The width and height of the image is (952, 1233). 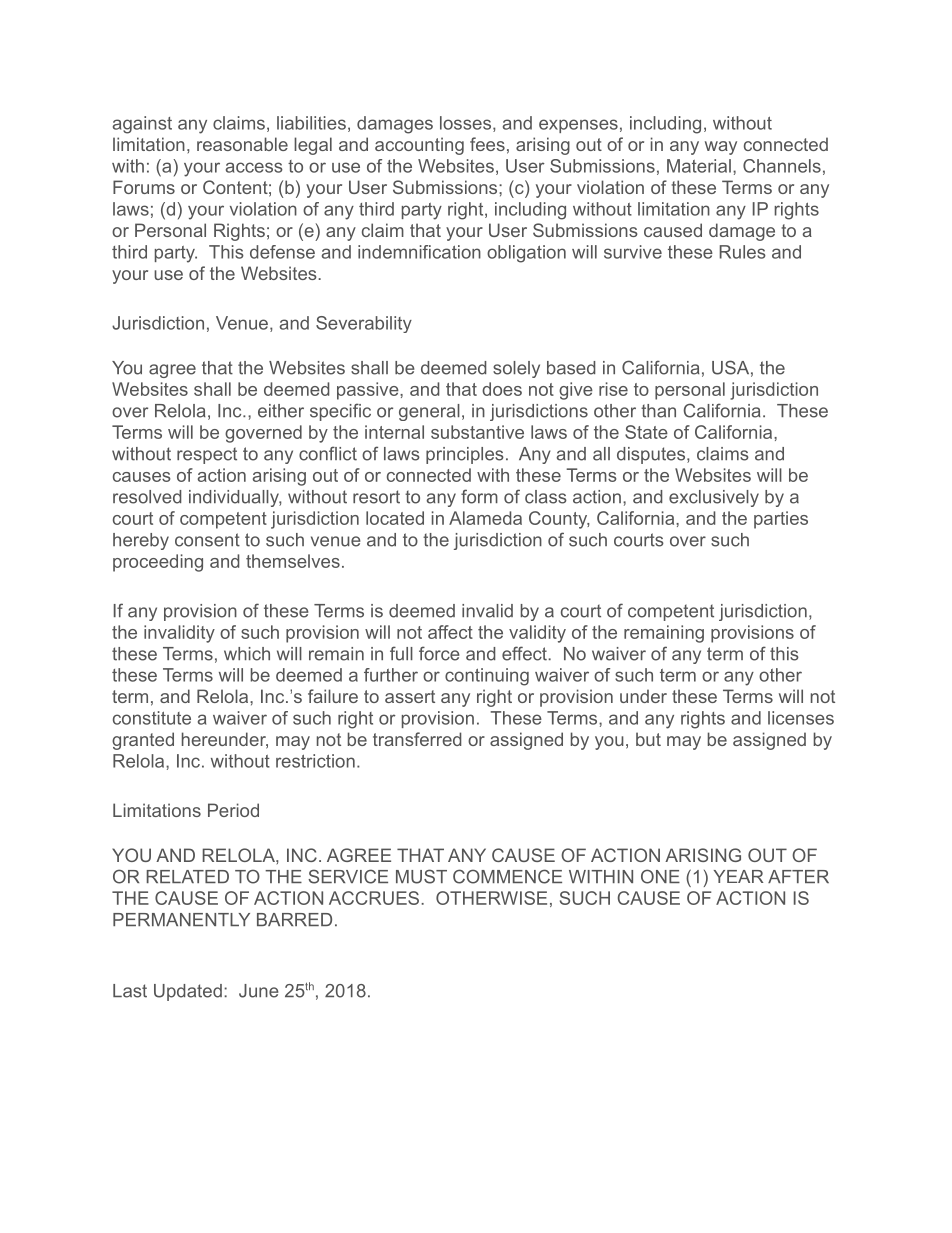 What do you see at coordinates (152, 718) in the image?
I see `constitute` at bounding box center [152, 718].
